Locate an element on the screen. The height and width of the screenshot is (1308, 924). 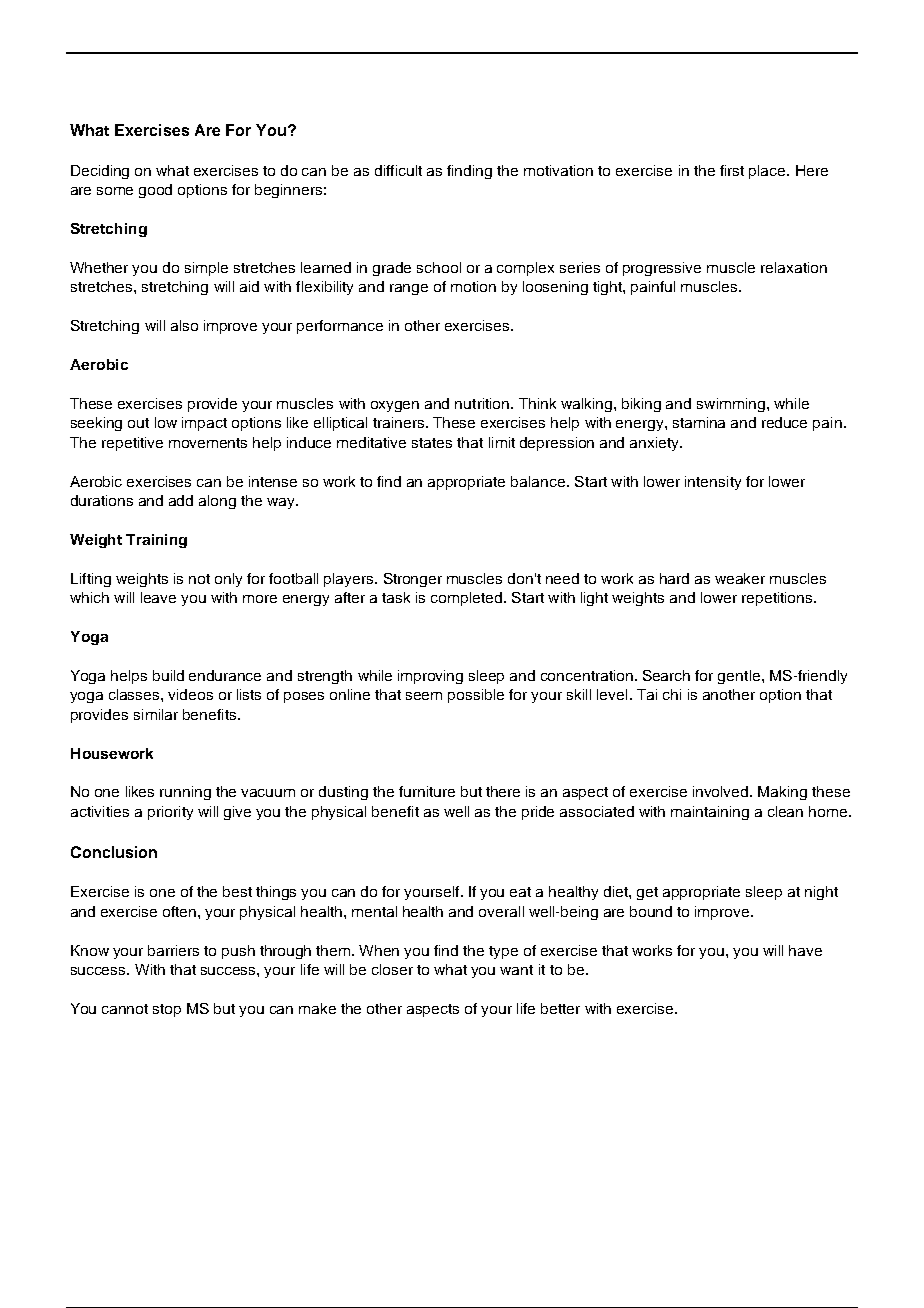
intensity is located at coordinates (713, 483).
